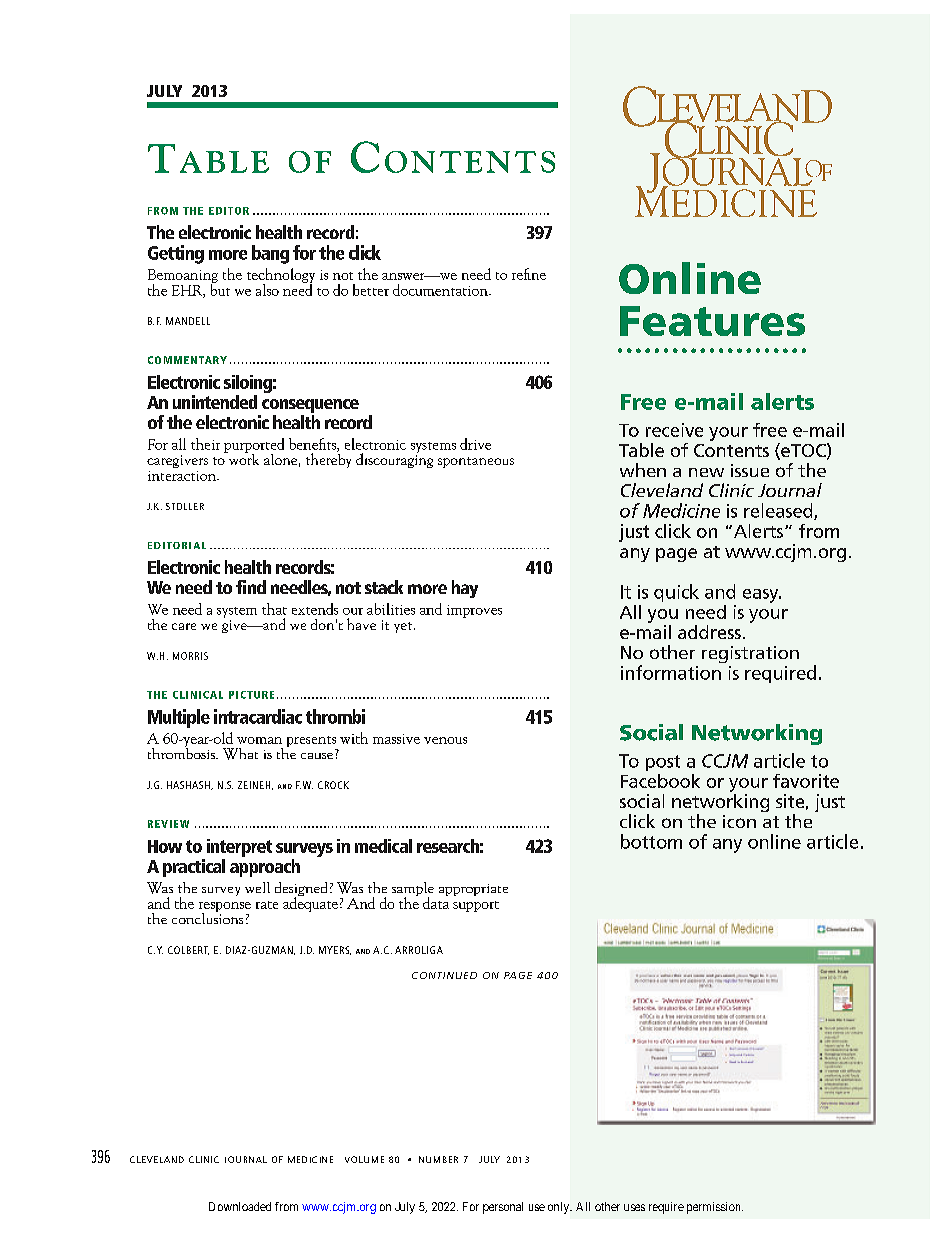 The height and width of the document is (1233, 952). Describe the element at coordinates (715, 1208) in the document. I see `permission` at that location.
